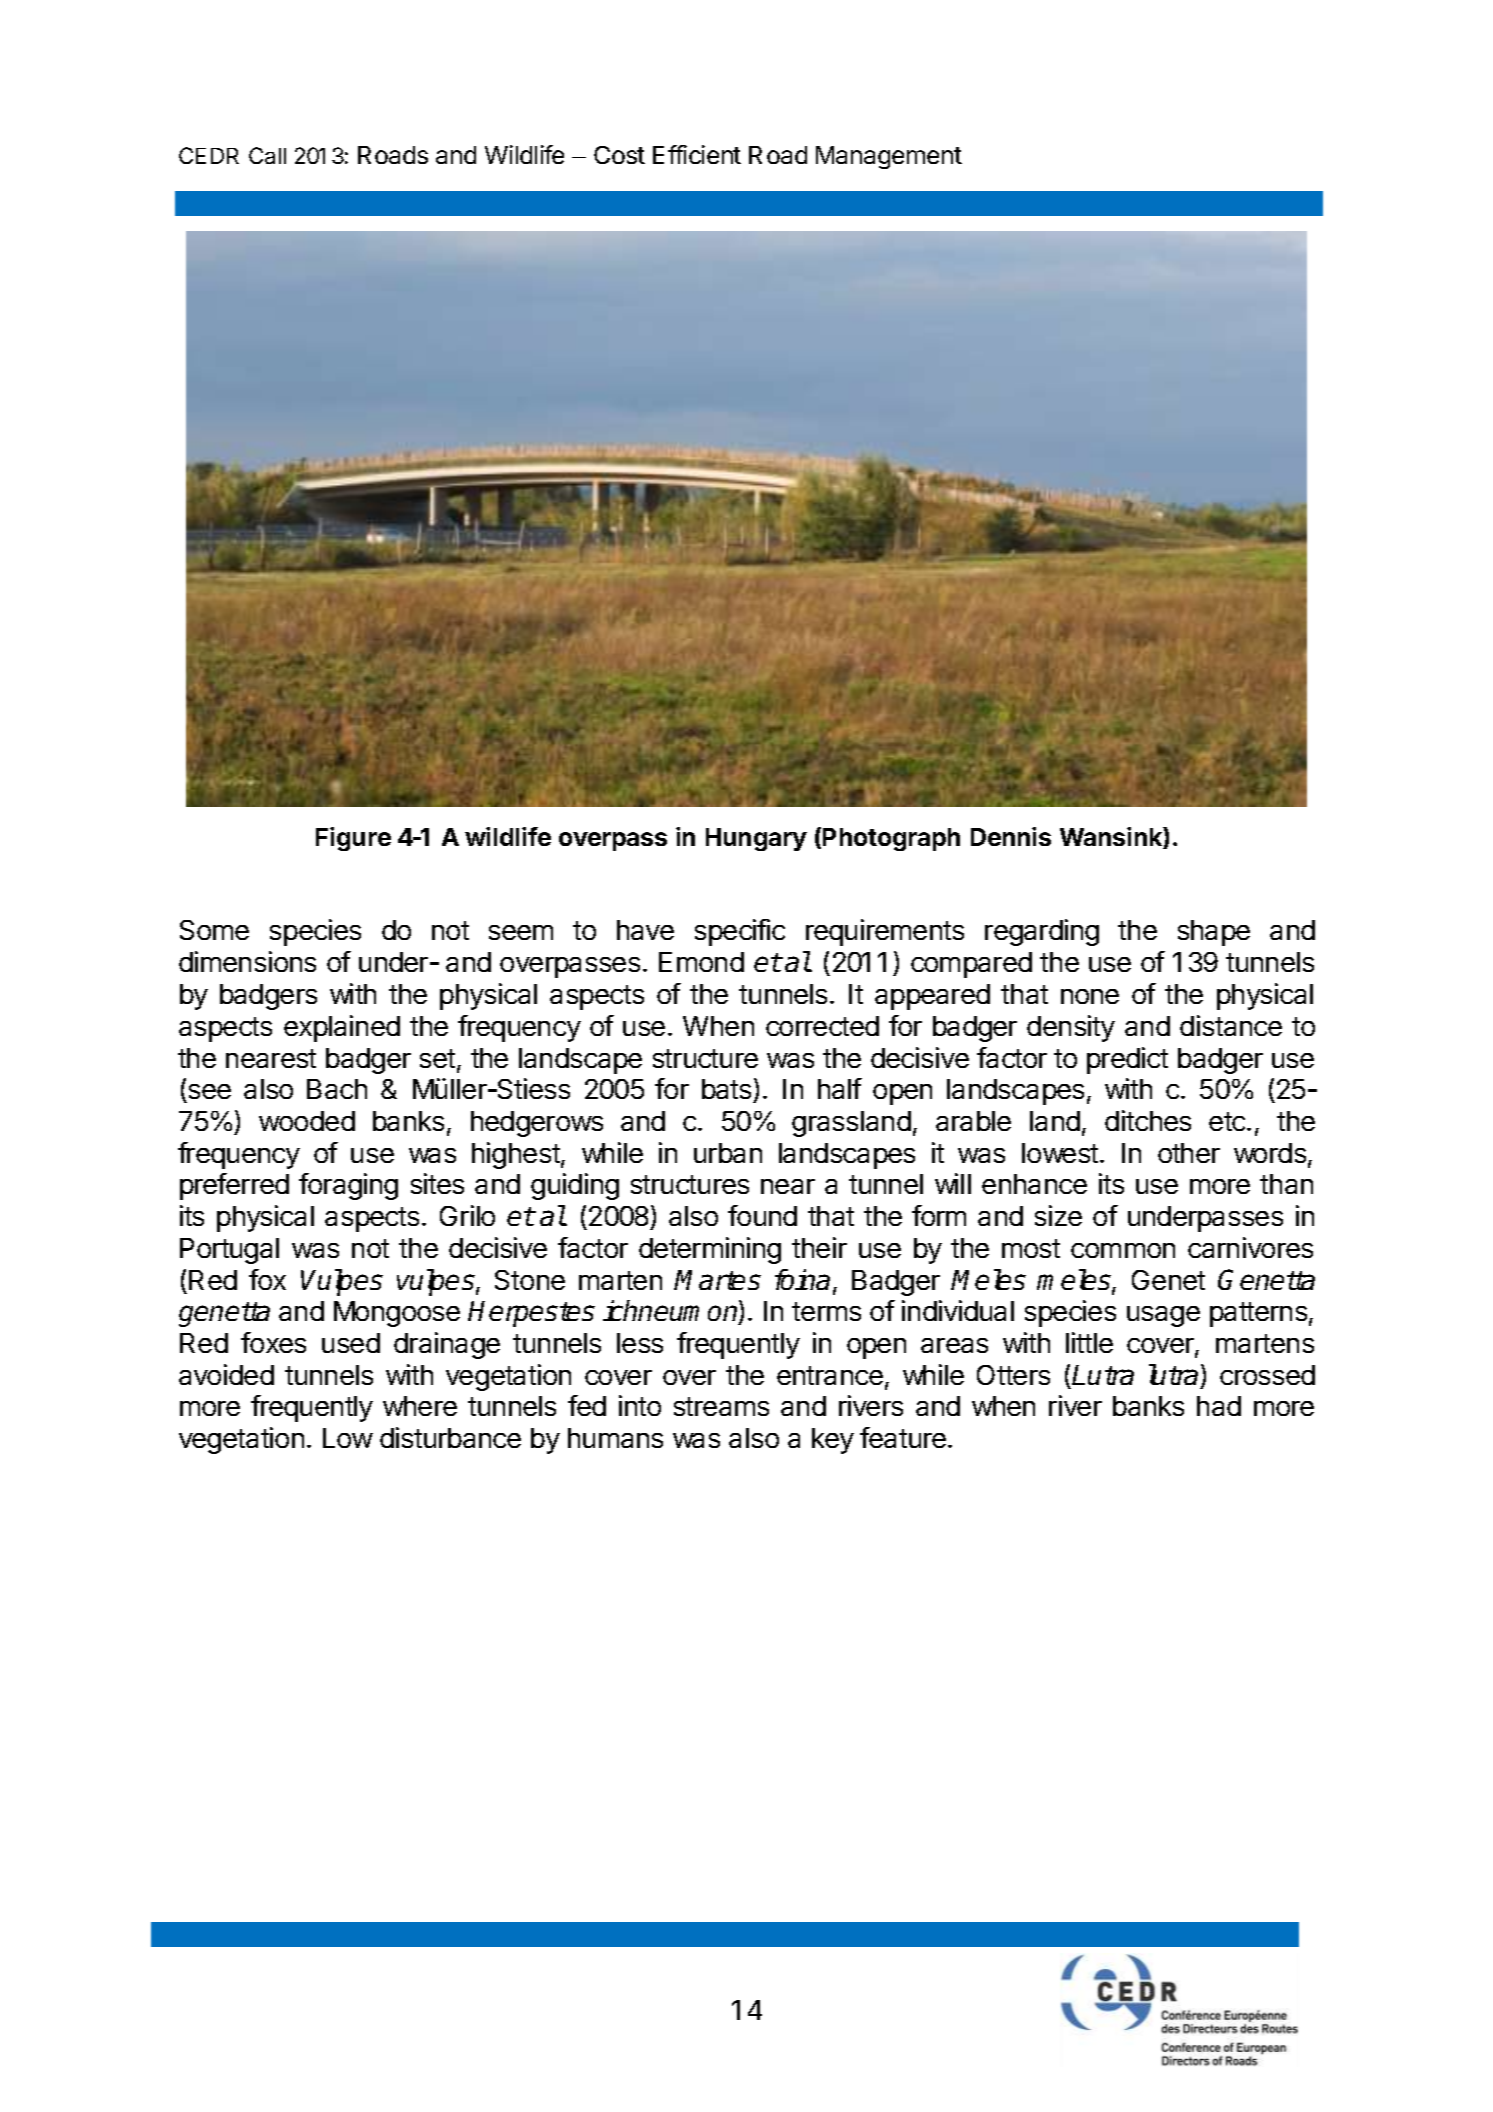  Describe the element at coordinates (267, 155) in the document. I see `Call` at that location.
